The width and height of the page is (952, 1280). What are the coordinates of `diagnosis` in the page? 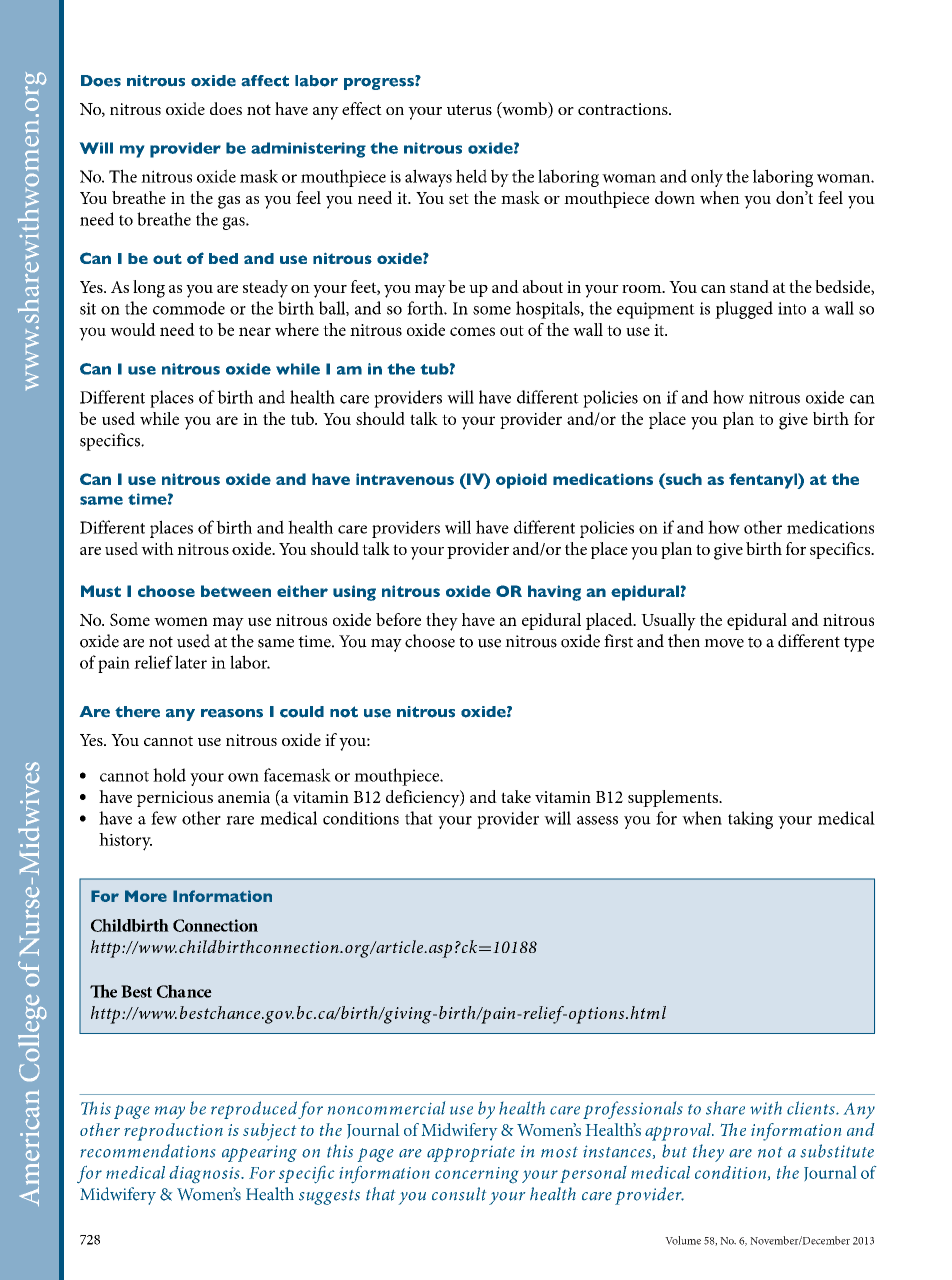 It's located at (205, 1174).
